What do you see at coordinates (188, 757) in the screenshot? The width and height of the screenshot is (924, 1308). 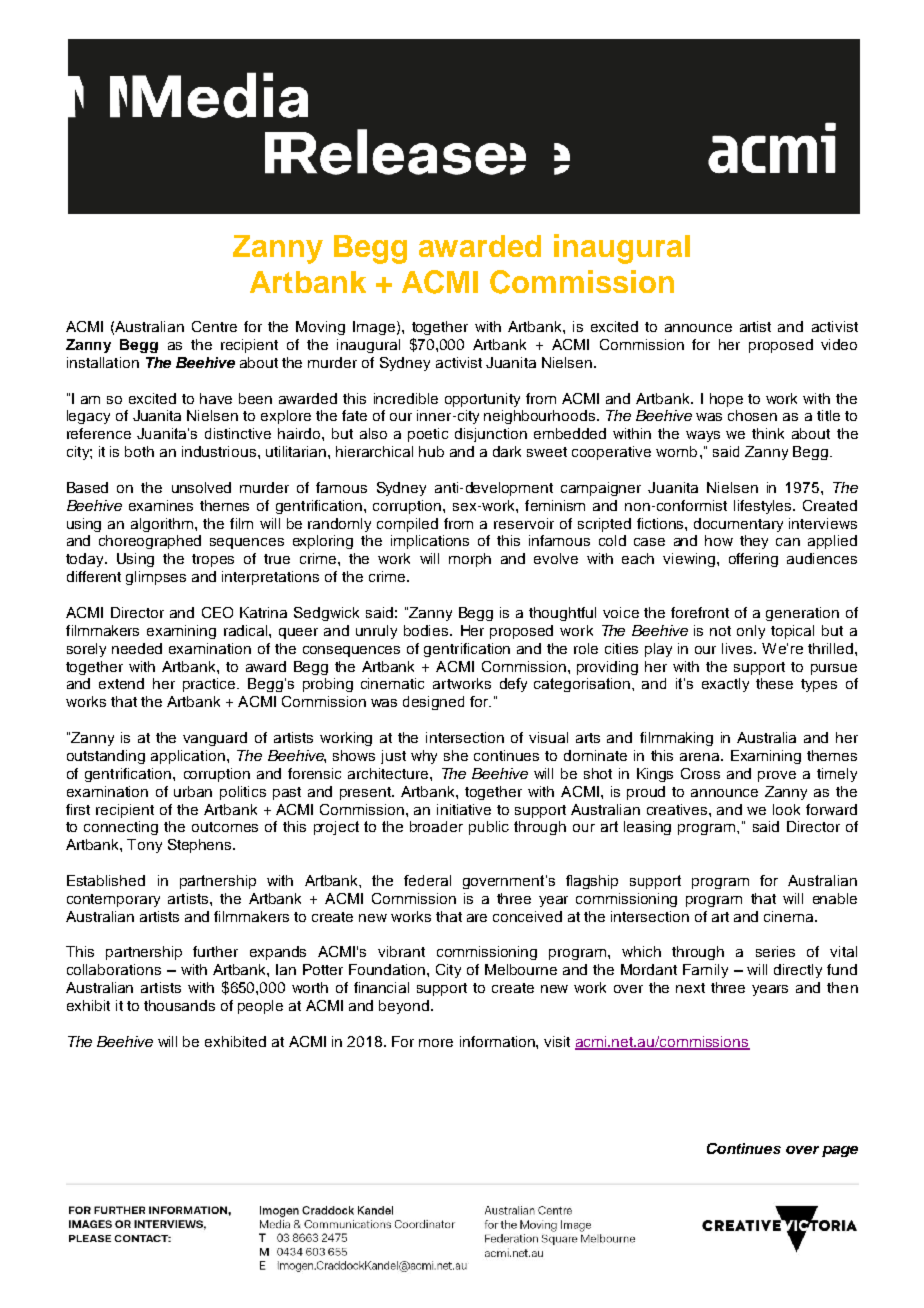 I see `application` at bounding box center [188, 757].
